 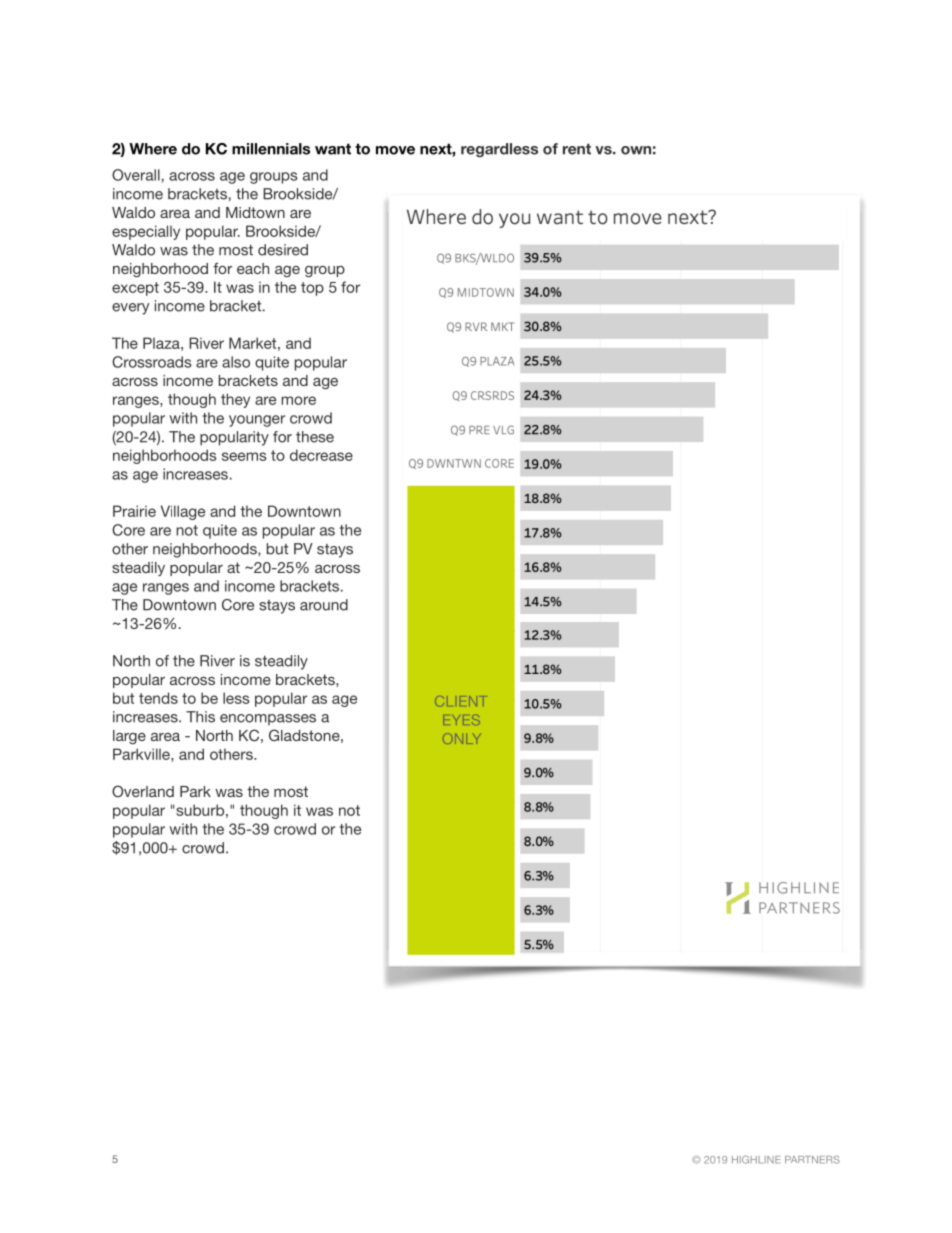 What do you see at coordinates (158, 698) in the page?
I see `tends` at bounding box center [158, 698].
